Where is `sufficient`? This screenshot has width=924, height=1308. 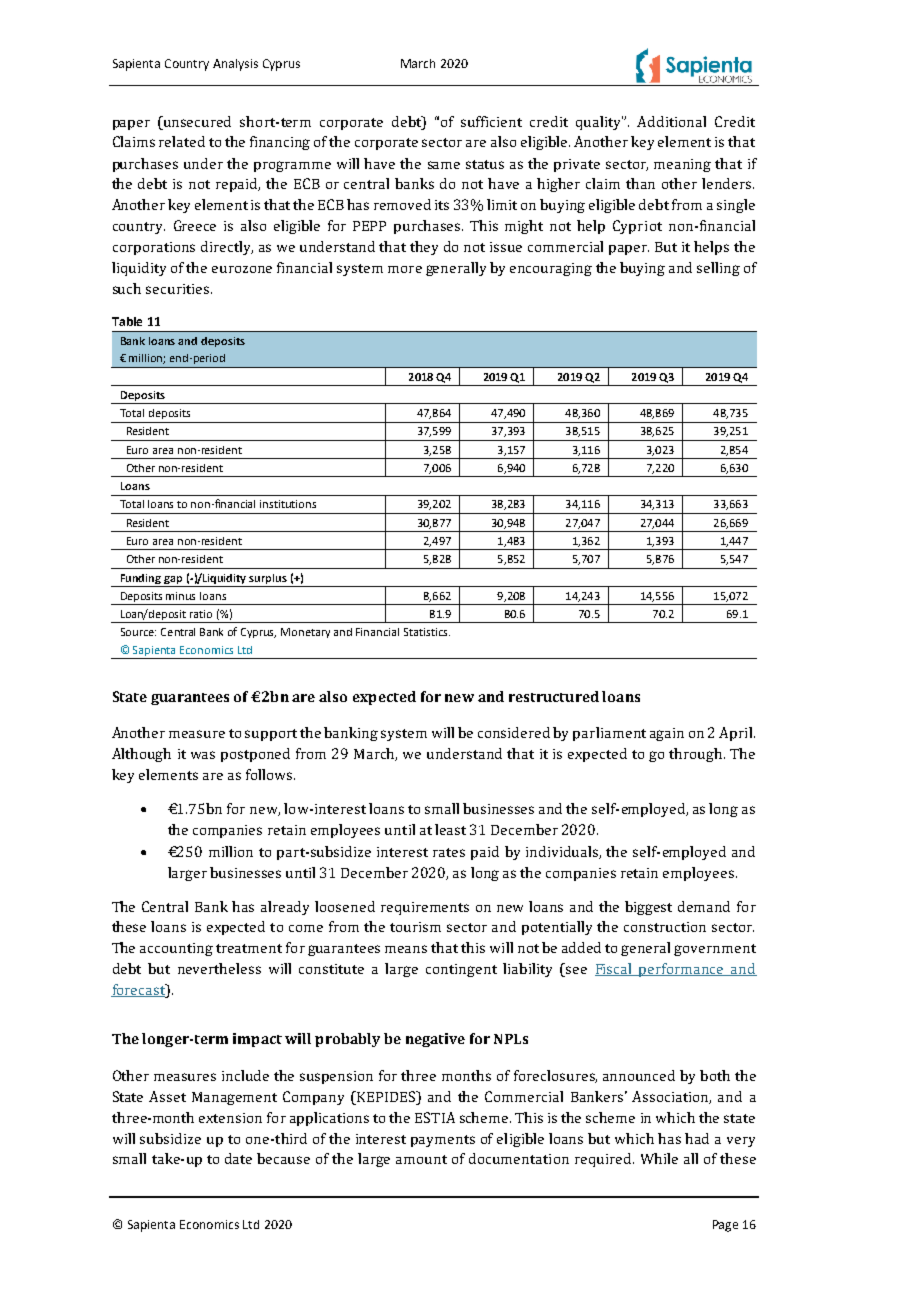 sufficient is located at coordinates (491, 121).
